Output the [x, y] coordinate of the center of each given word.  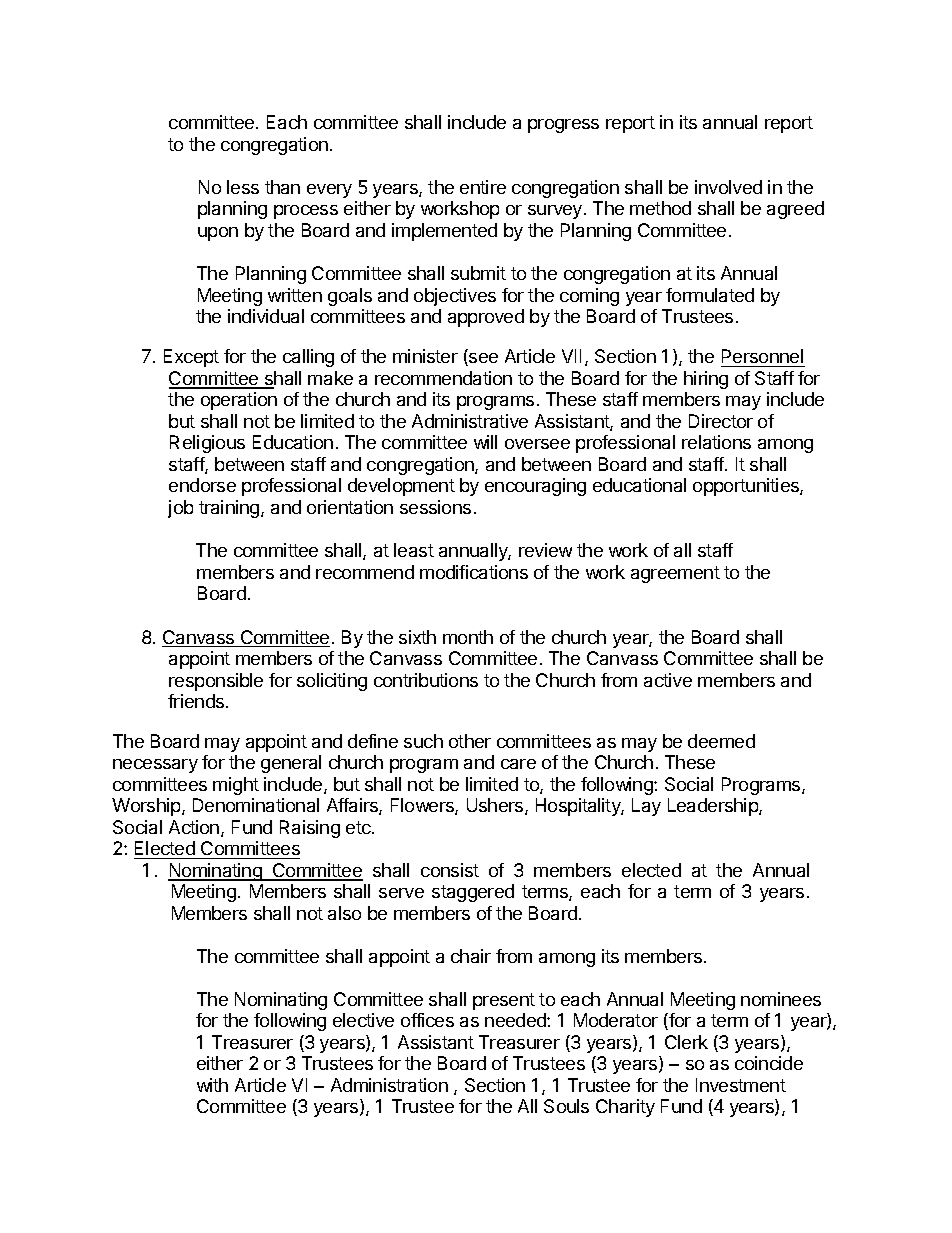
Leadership [714, 807]
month [468, 637]
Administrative [470, 421]
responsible [216, 682]
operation [239, 401]
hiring [706, 380]
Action [195, 828]
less [243, 187]
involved [728, 187]
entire [483, 187]
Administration [389, 1085]
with [212, 1085]
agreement [675, 574]
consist [450, 870]
